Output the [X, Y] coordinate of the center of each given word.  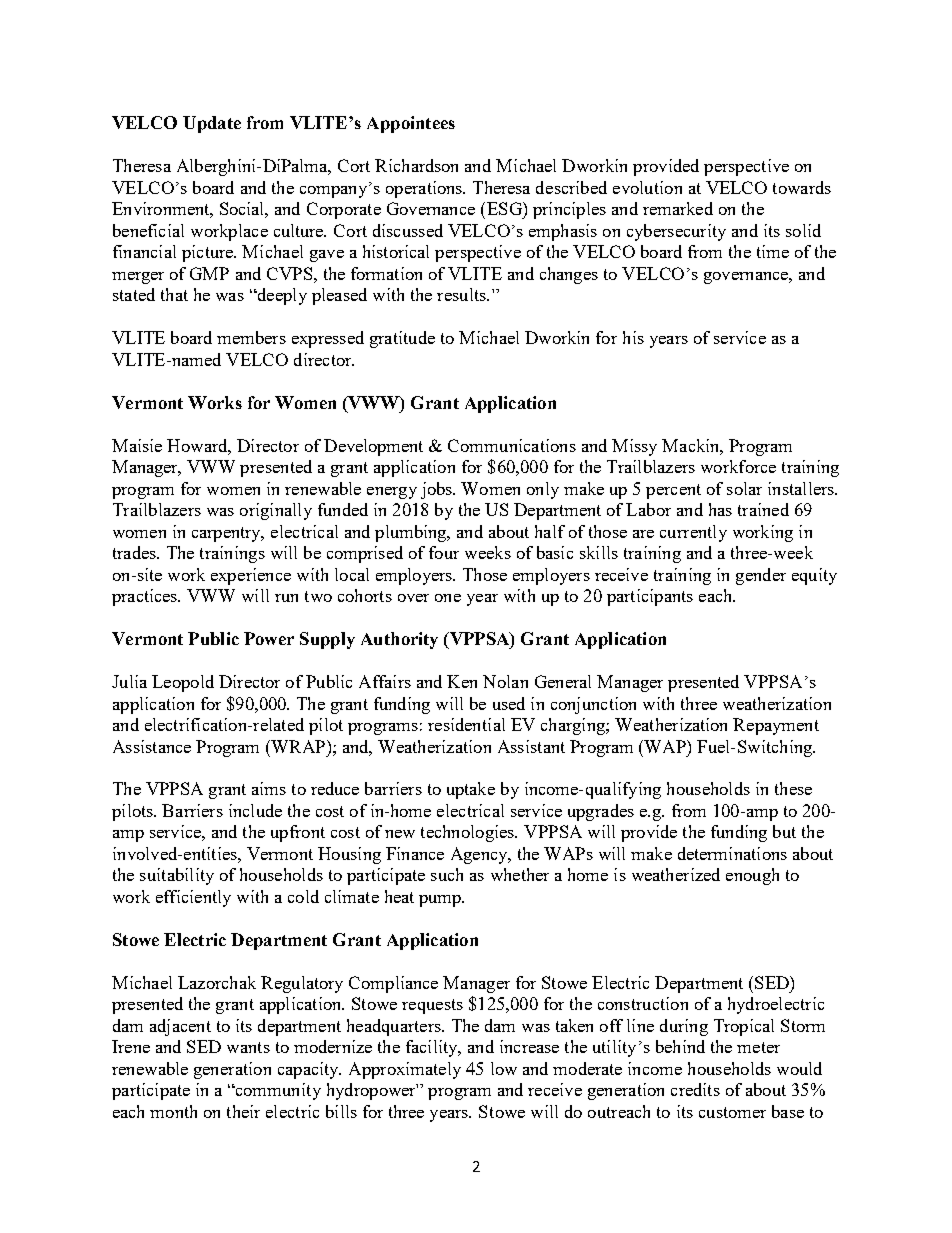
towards [802, 187]
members [251, 337]
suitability [177, 876]
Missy [634, 447]
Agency [480, 855]
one [448, 598]
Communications [512, 445]
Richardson [416, 165]
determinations [732, 853]
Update [212, 124]
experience [251, 576]
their [243, 1111]
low [504, 1068]
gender [761, 576]
